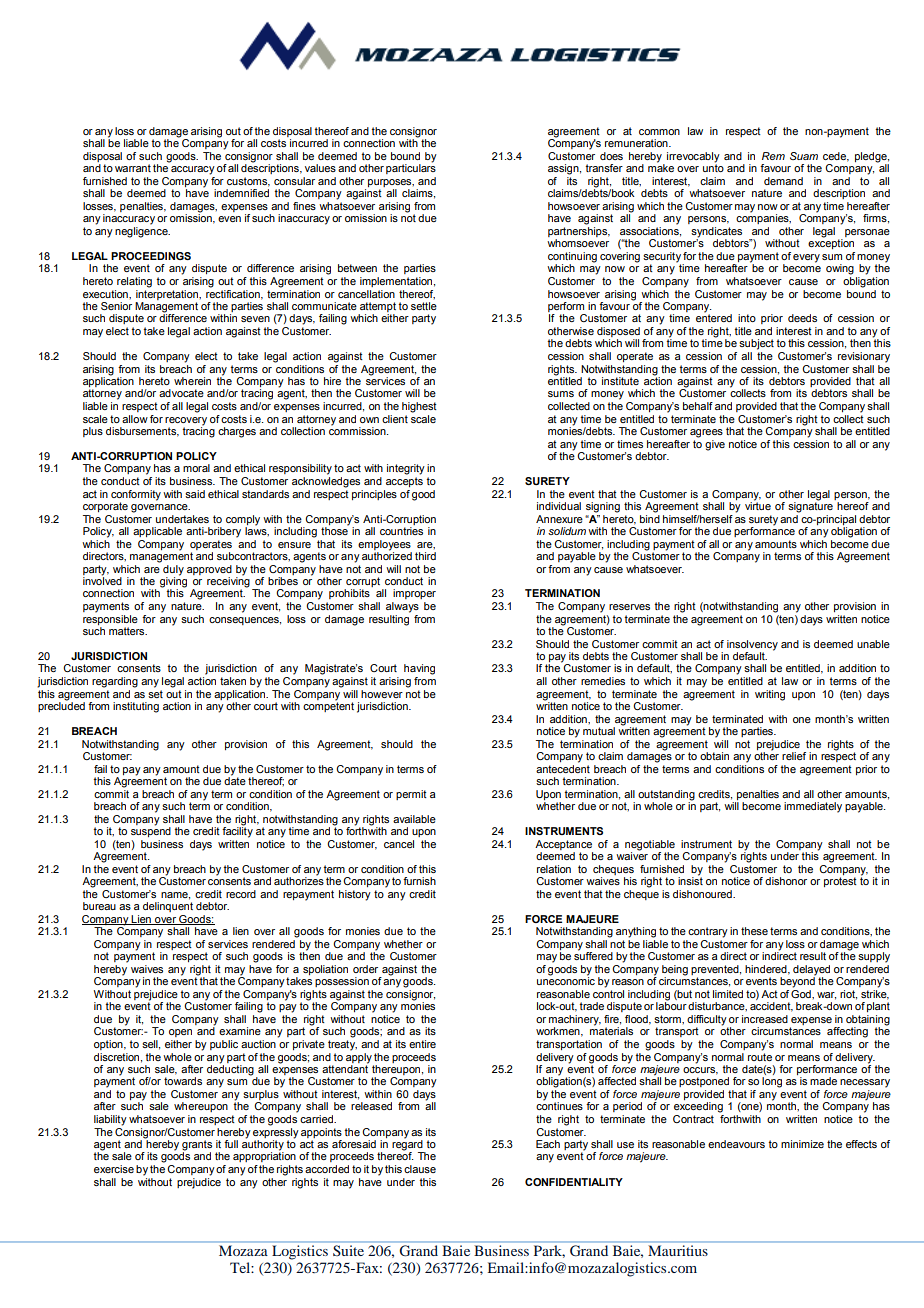 Image resolution: width=924 pixels, height=1308 pixels. What do you see at coordinates (133, 168) in the screenshot?
I see `warrant` at bounding box center [133, 168].
